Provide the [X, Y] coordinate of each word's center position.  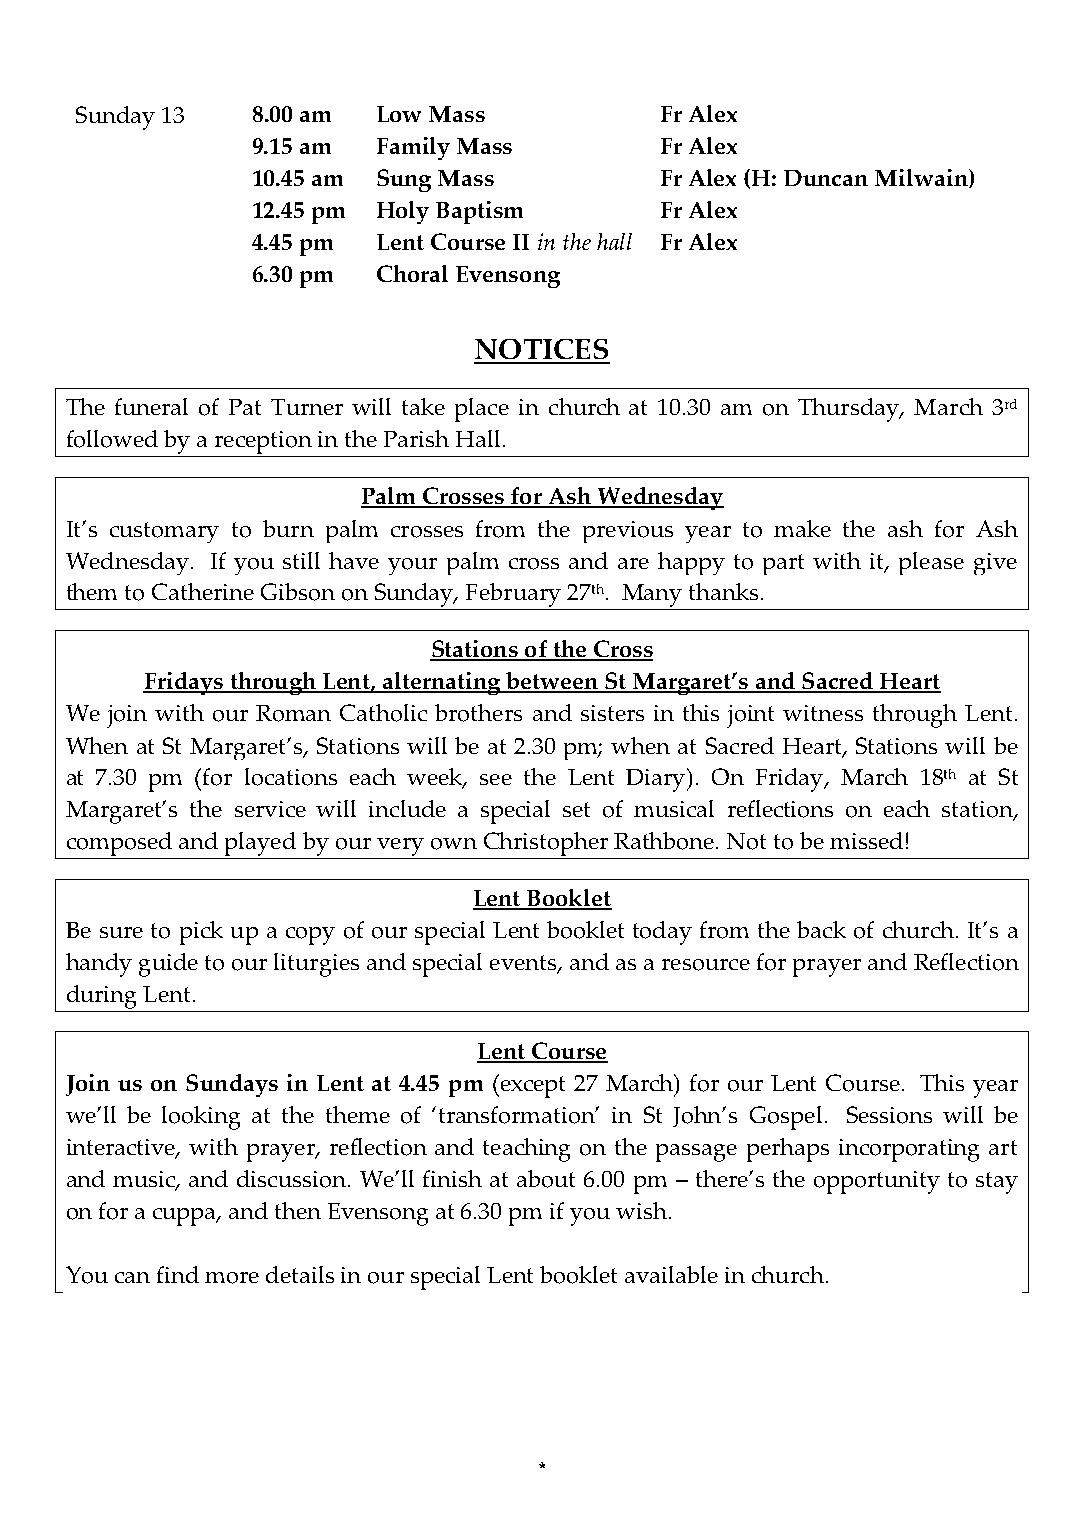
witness [823, 713]
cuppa [186, 1217]
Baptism [479, 212]
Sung [404, 180]
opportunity [877, 1182]
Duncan [826, 178]
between [553, 682]
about [546, 1179]
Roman [293, 713]
